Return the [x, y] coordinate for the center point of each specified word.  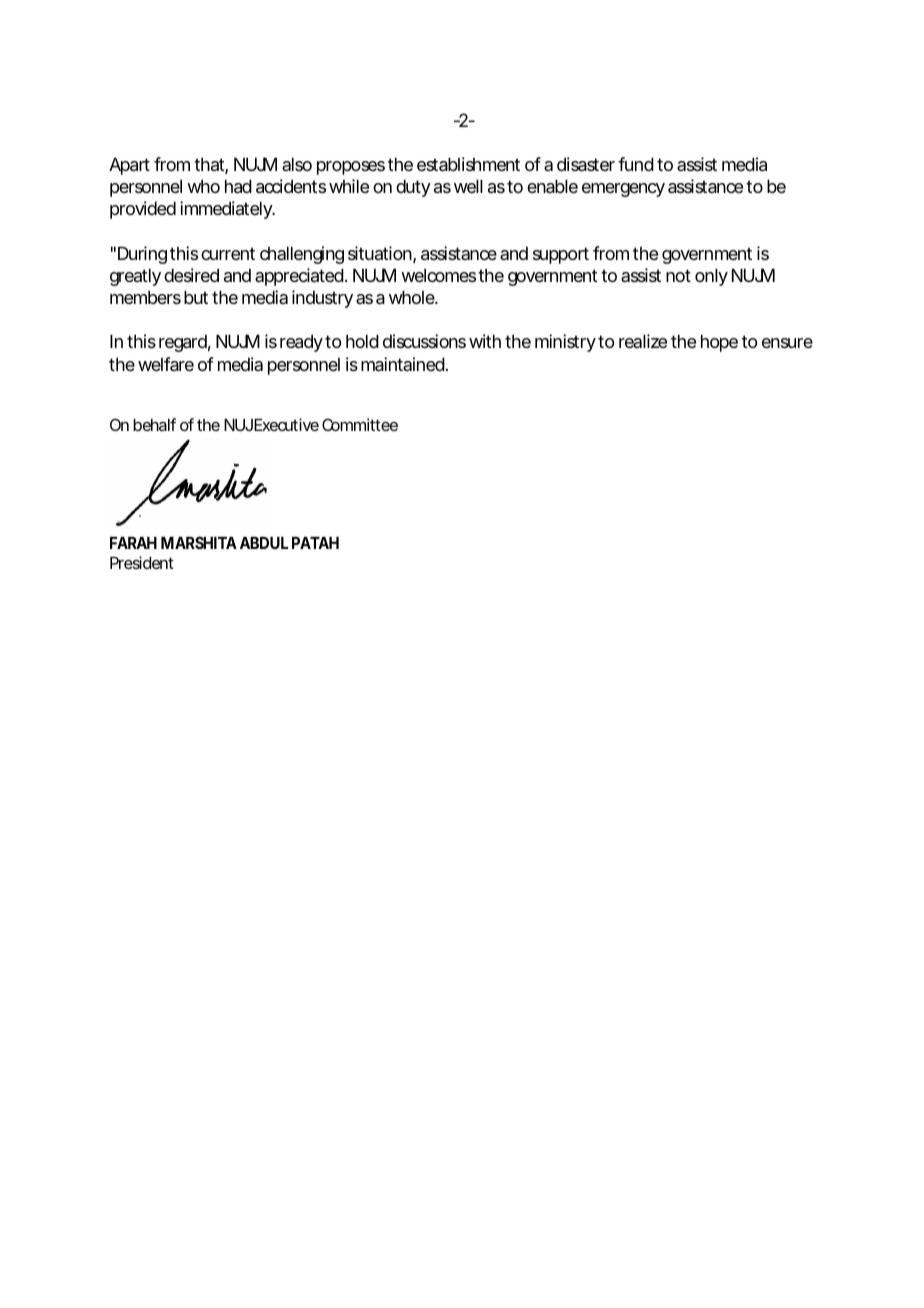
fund [636, 164]
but [196, 297]
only [711, 277]
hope [719, 343]
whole [413, 297]
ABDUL [264, 543]
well [468, 186]
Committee [360, 424]
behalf [154, 424]
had [238, 186]
